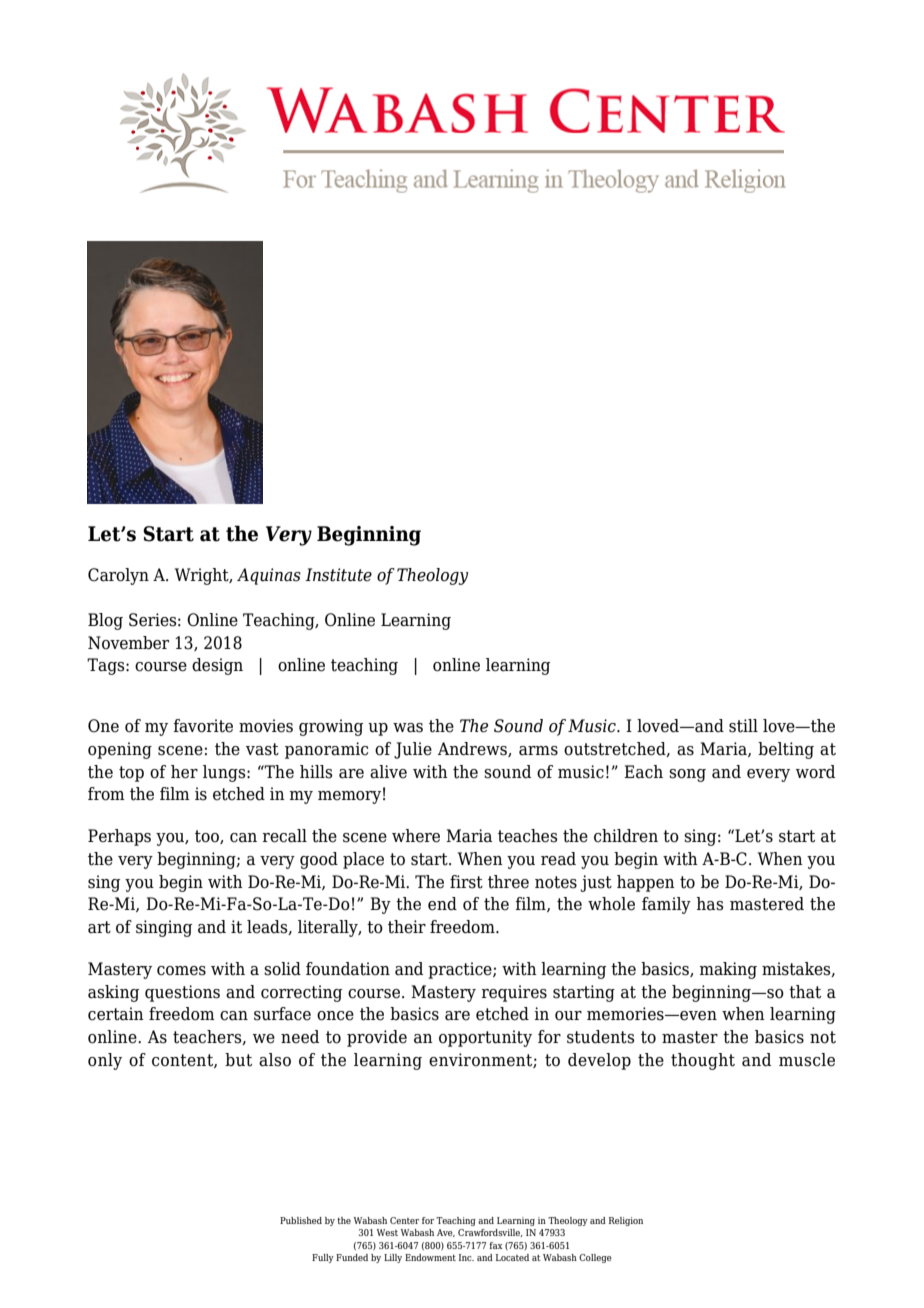  Describe the element at coordinates (118, 576) in the screenshot. I see `Carolyn` at that location.
